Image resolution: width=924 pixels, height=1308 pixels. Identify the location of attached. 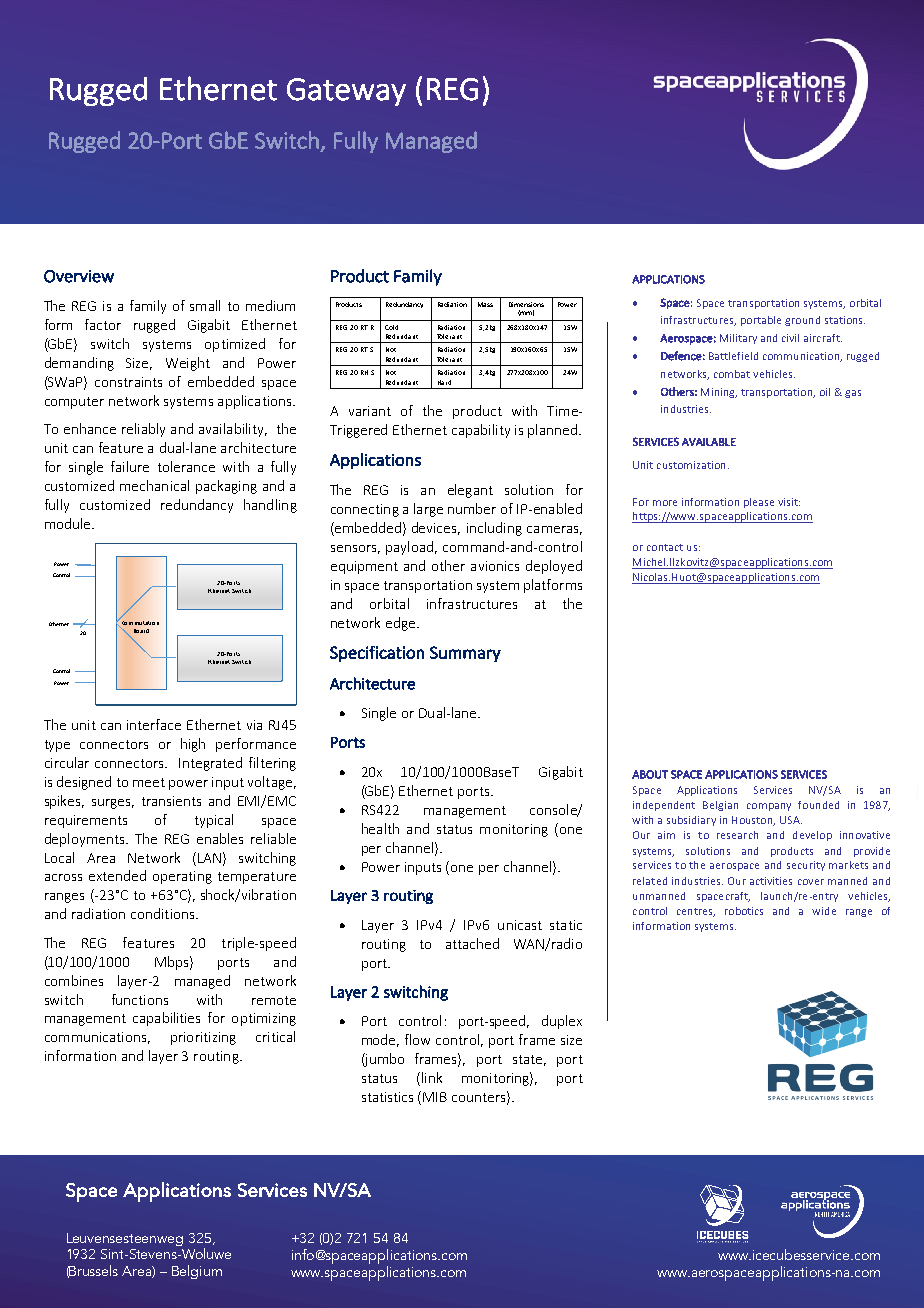
(472, 943).
